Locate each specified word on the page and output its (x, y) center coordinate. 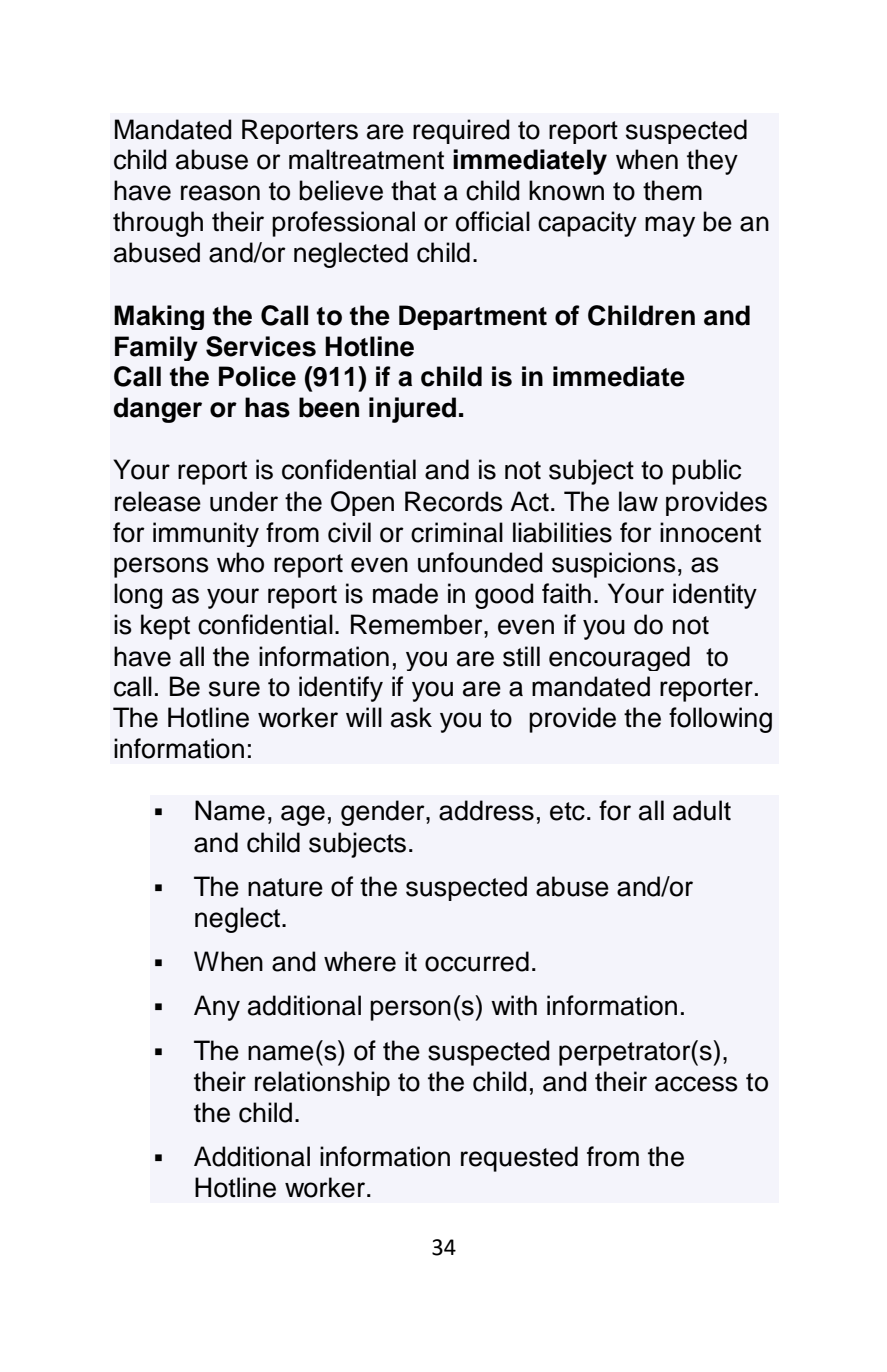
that (413, 190)
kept (165, 627)
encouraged (619, 658)
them (672, 190)
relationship (322, 1083)
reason (220, 193)
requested (519, 1159)
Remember (418, 624)
